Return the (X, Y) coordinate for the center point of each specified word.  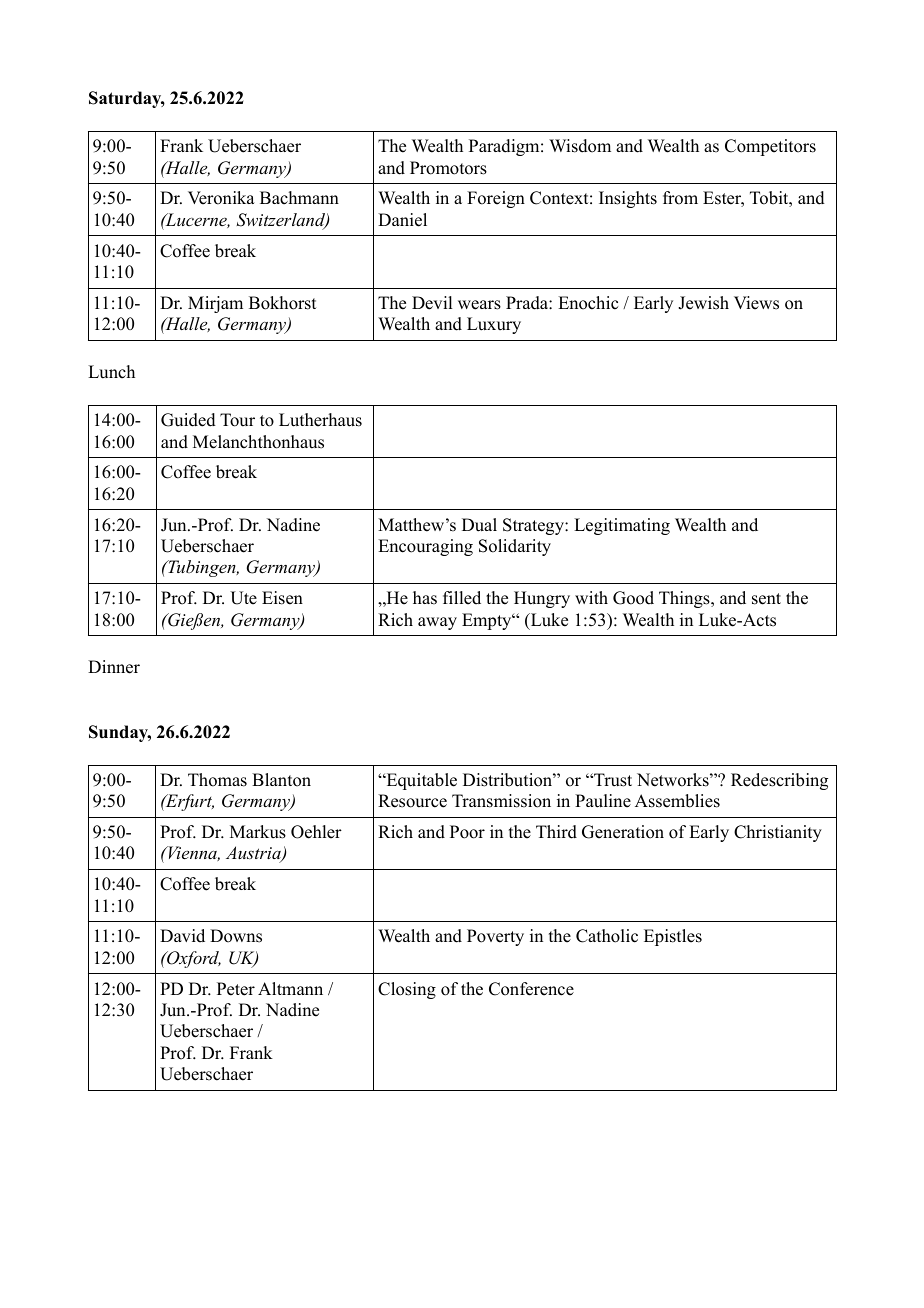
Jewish (703, 303)
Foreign (496, 199)
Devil (432, 303)
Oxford (193, 959)
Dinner (114, 667)
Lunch (111, 372)
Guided (188, 420)
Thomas (217, 780)
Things (685, 599)
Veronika (221, 198)
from (680, 198)
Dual (479, 525)
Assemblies (677, 801)
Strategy (534, 526)
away (437, 623)
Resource (412, 801)
